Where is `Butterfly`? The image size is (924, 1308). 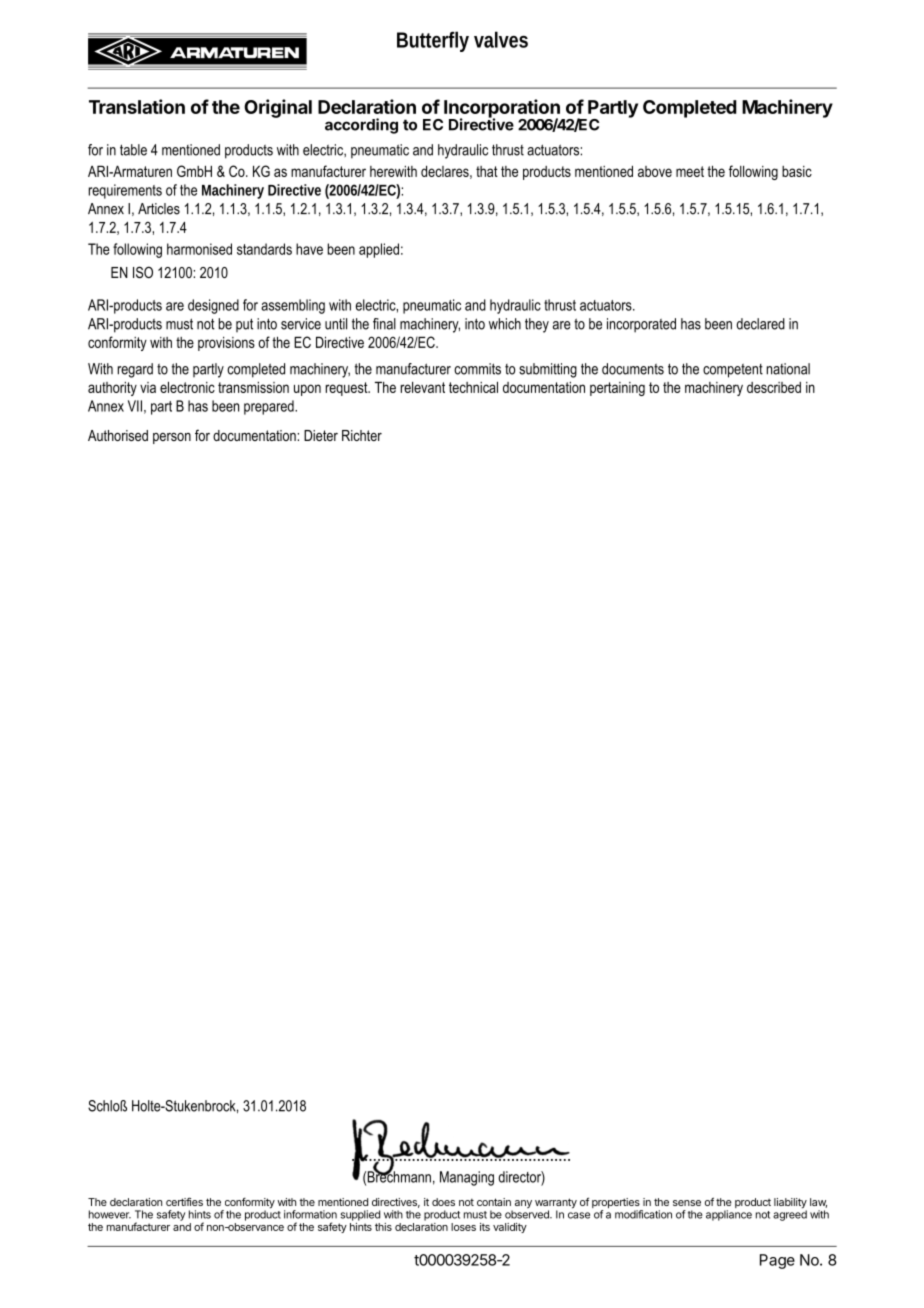
Butterfly is located at coordinates (433, 41).
